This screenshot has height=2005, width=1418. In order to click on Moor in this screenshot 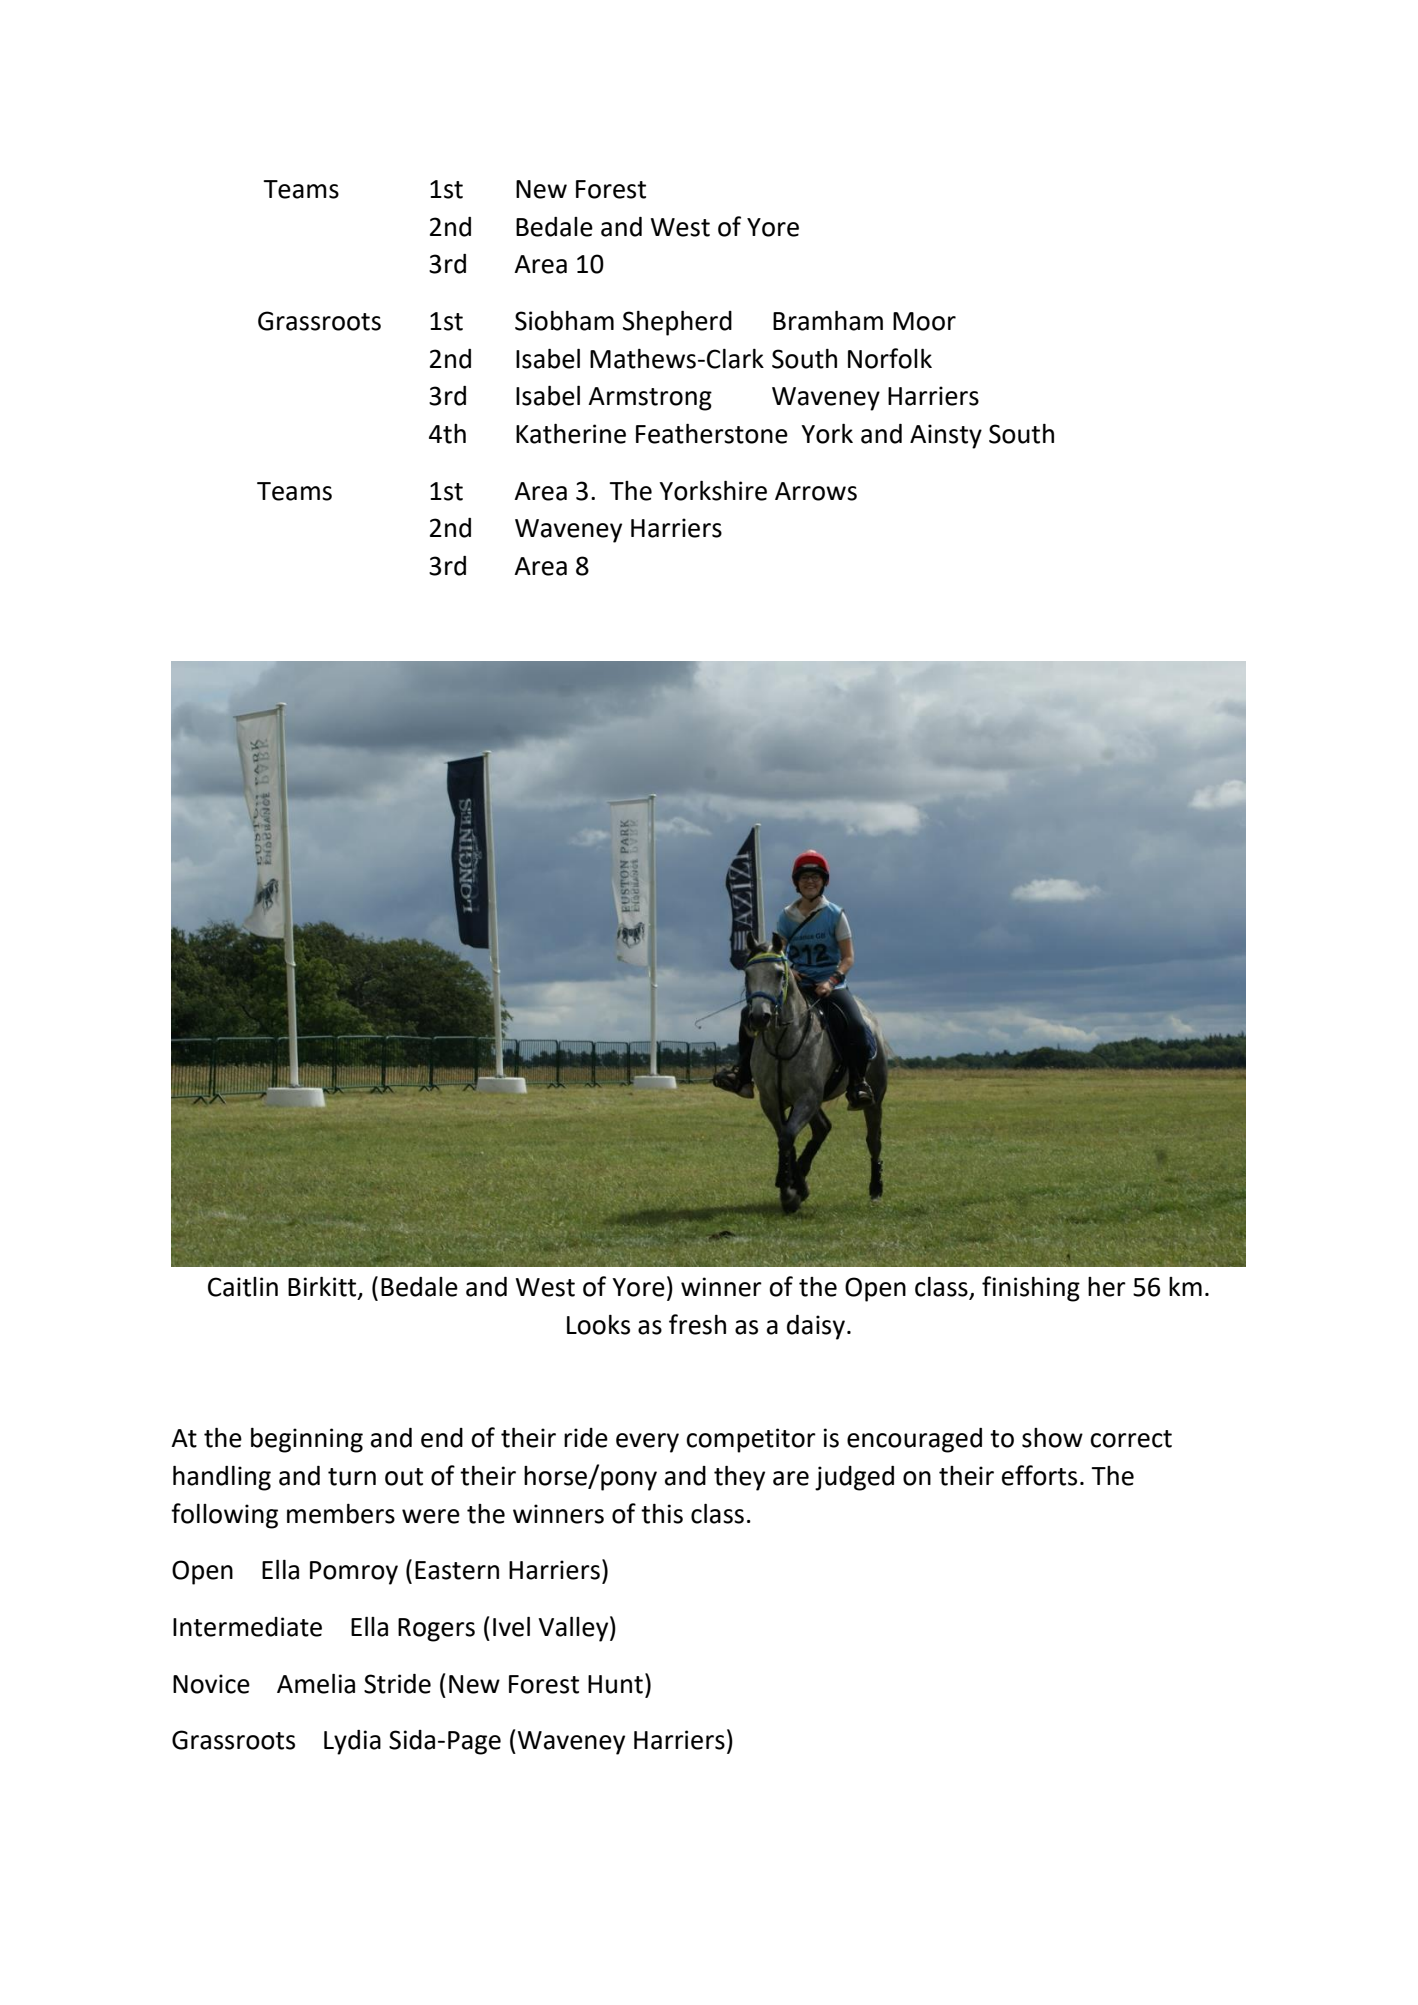, I will do `click(924, 321)`.
